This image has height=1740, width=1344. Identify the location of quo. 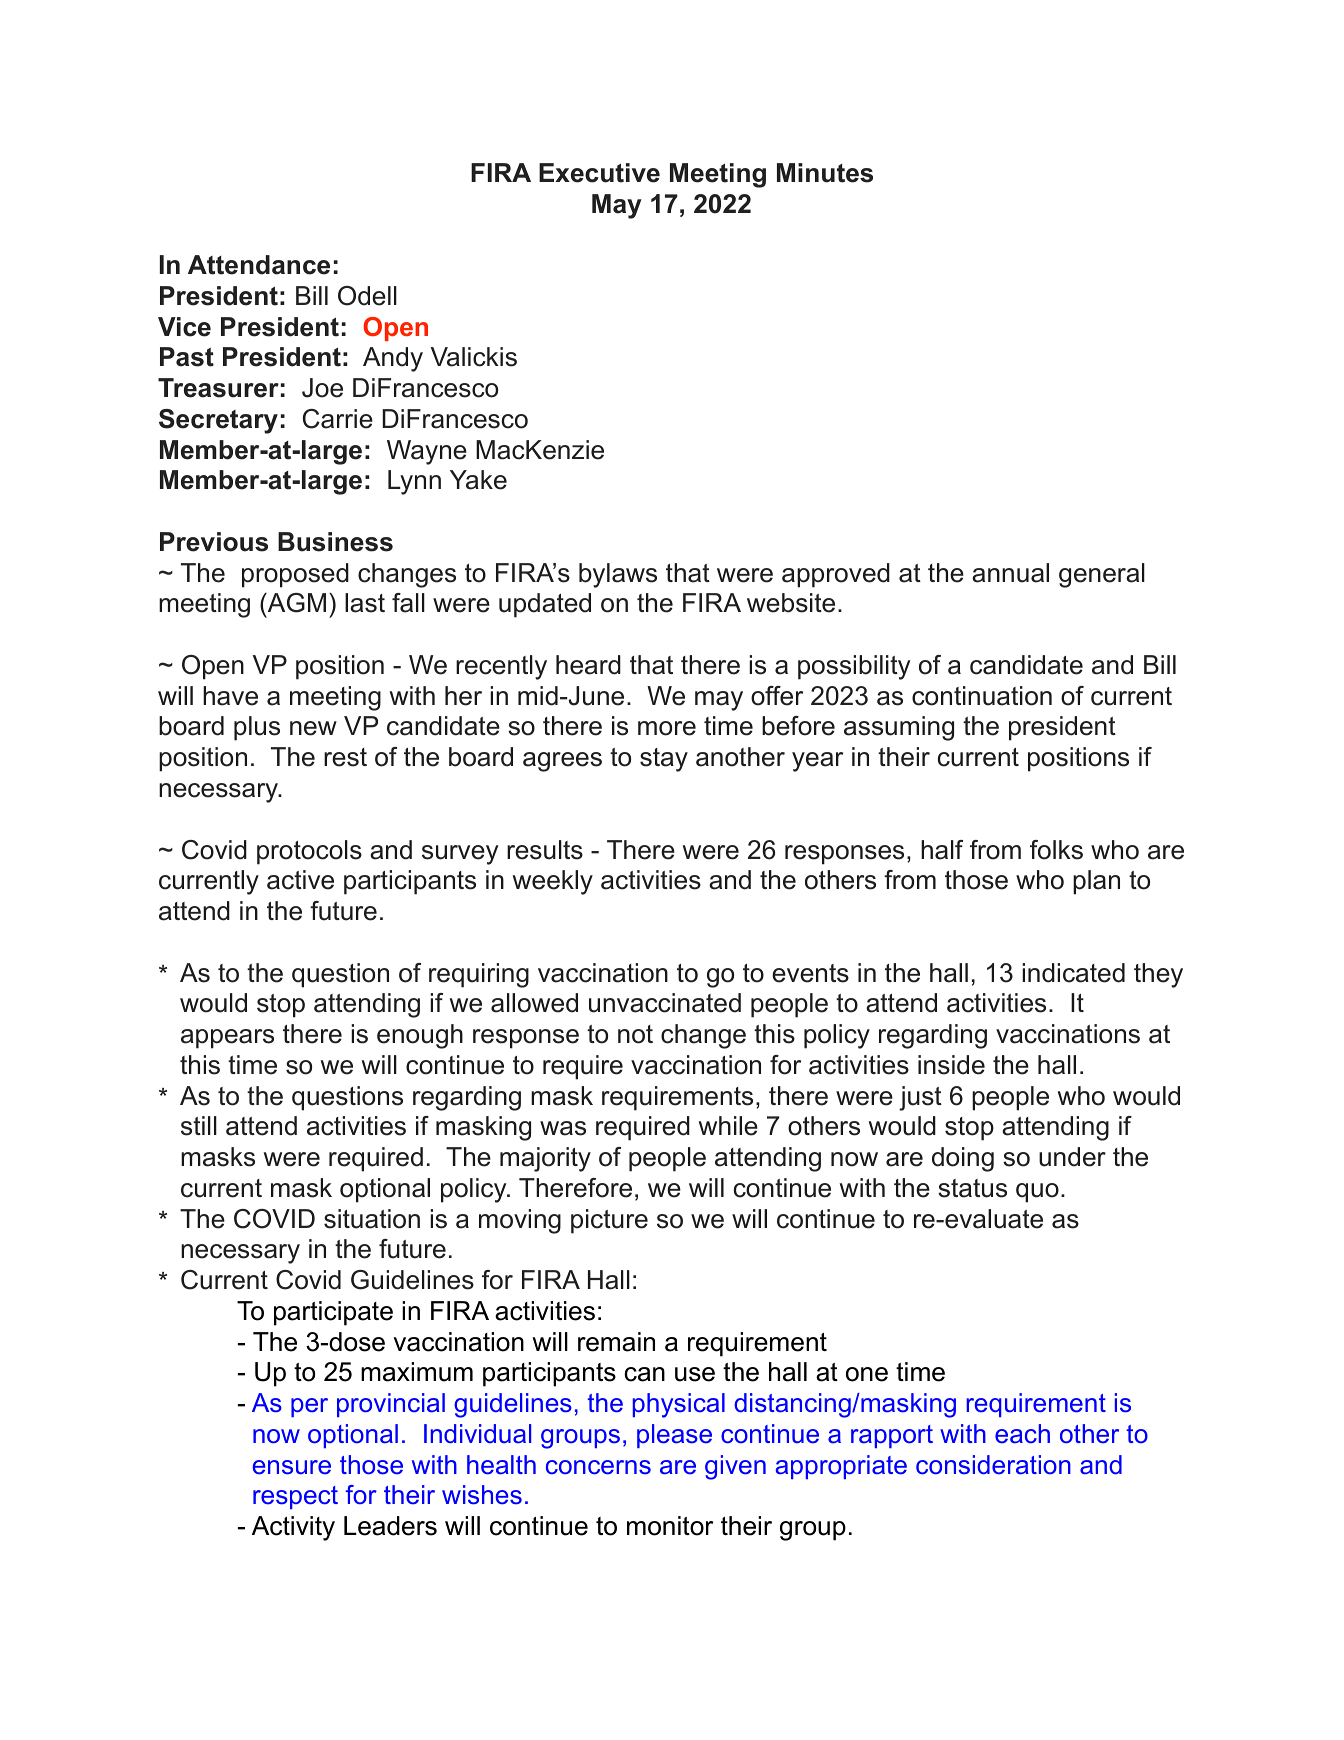
(1037, 1193).
